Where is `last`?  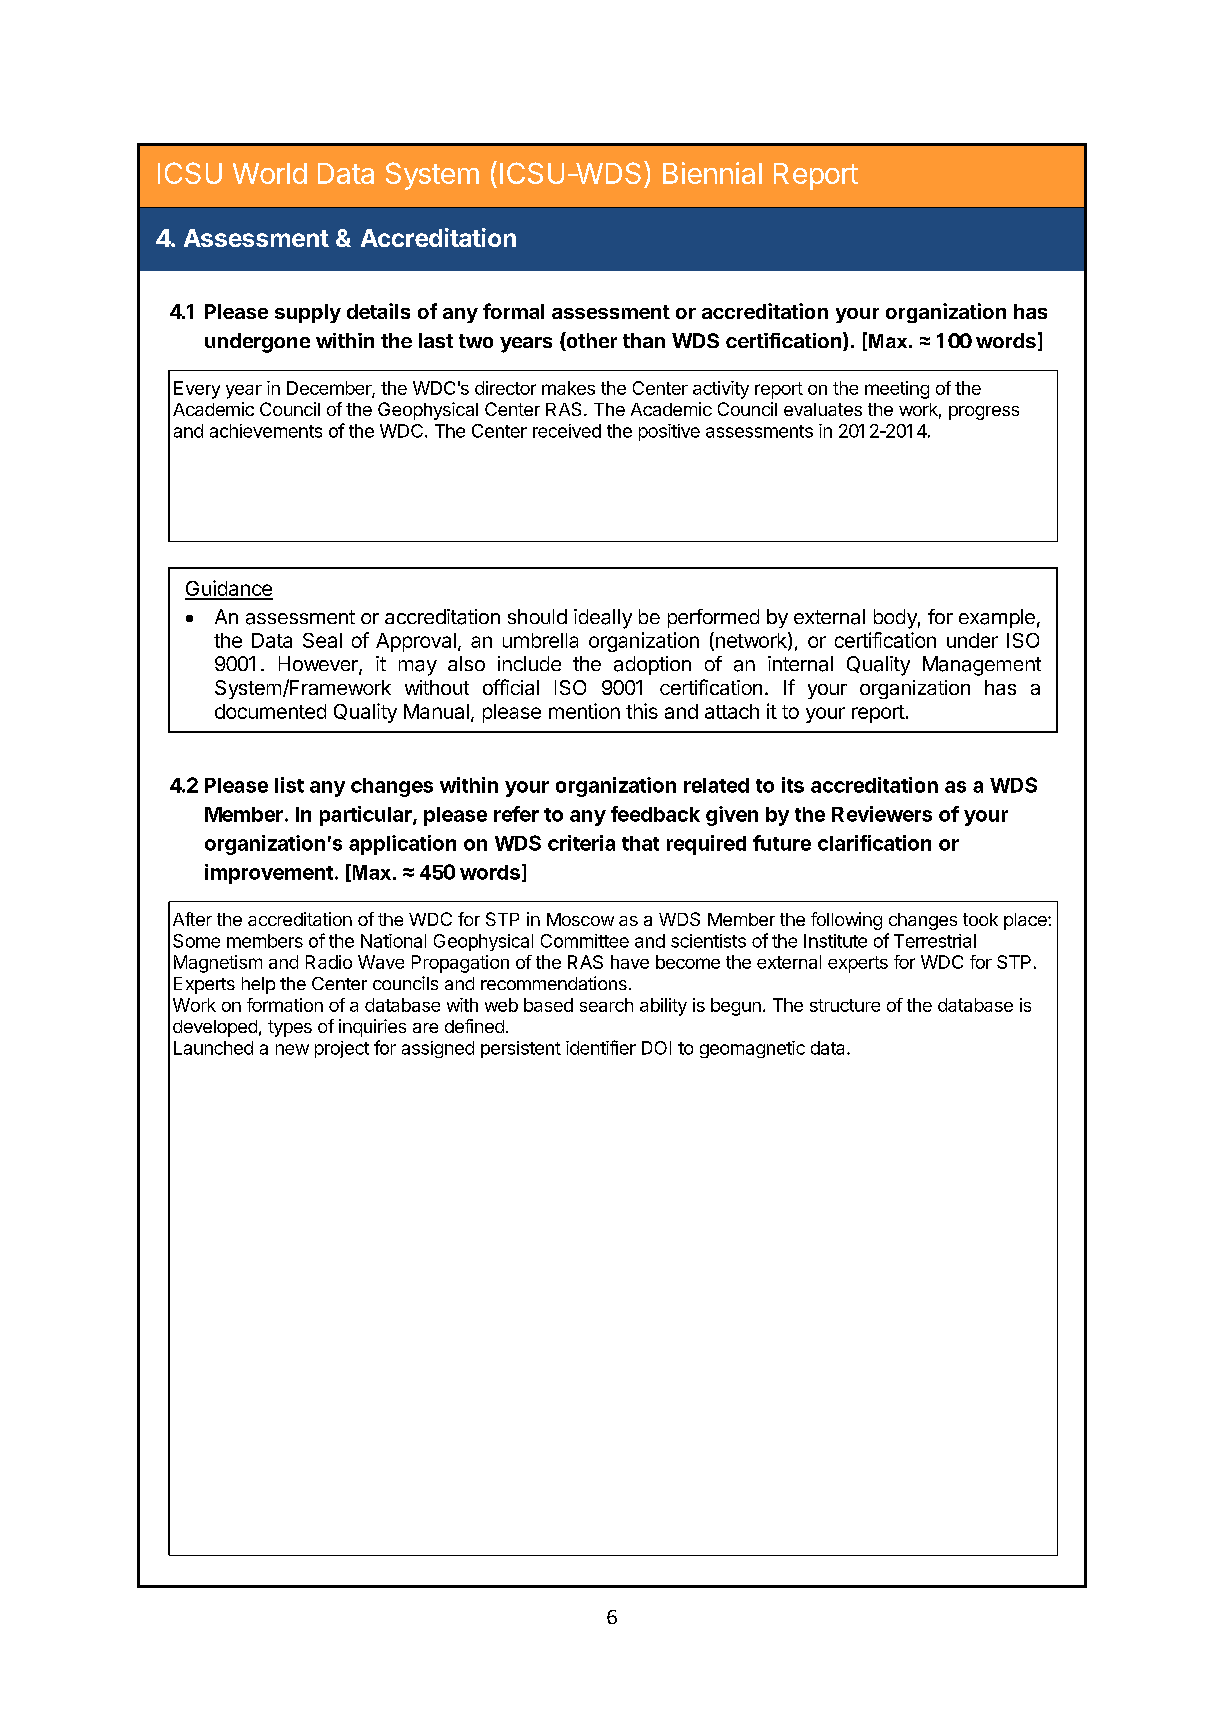
last is located at coordinates (436, 340).
